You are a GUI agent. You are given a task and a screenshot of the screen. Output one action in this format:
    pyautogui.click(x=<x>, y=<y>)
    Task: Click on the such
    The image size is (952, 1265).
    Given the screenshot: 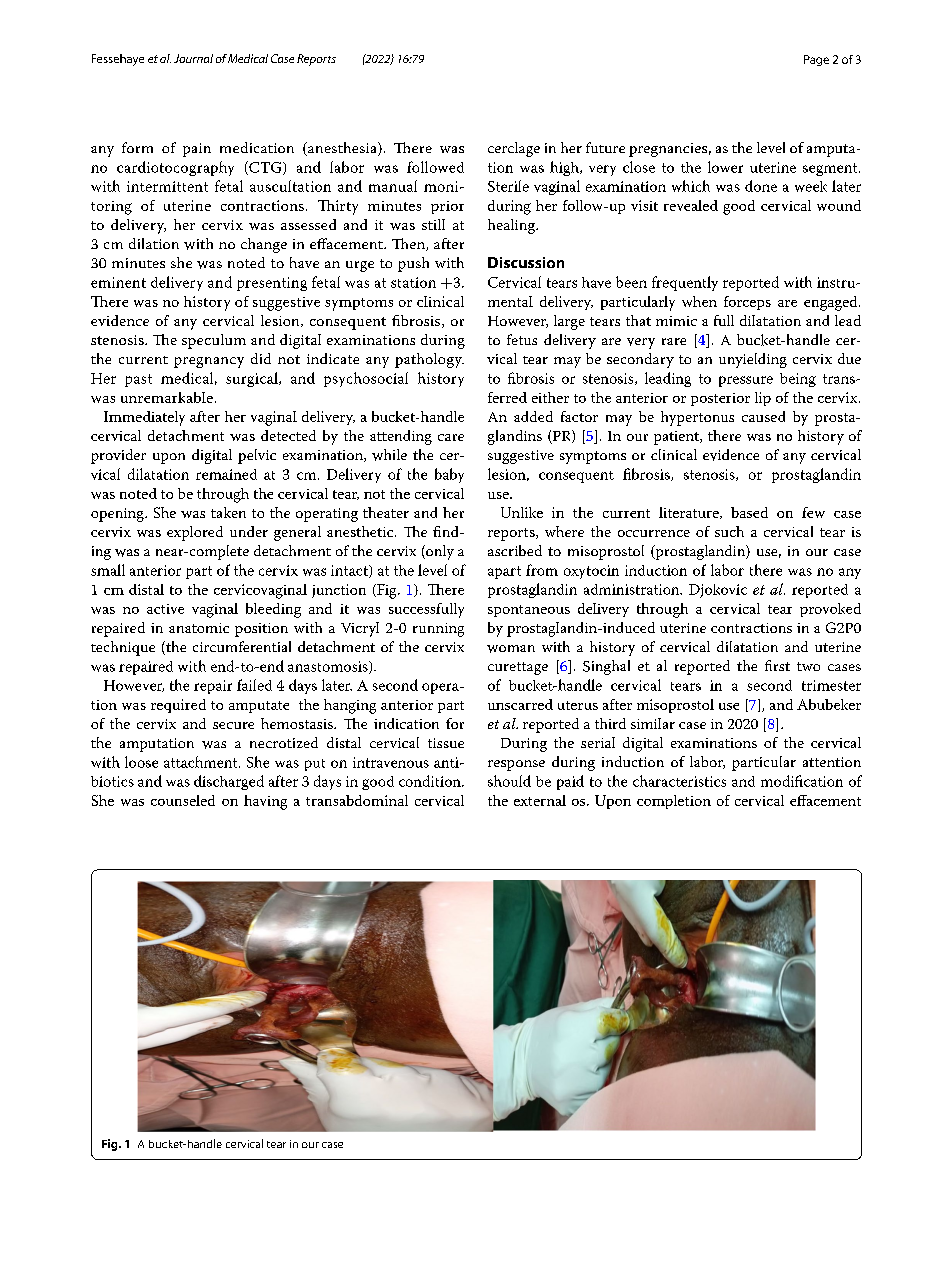 What is the action you would take?
    pyautogui.click(x=729, y=531)
